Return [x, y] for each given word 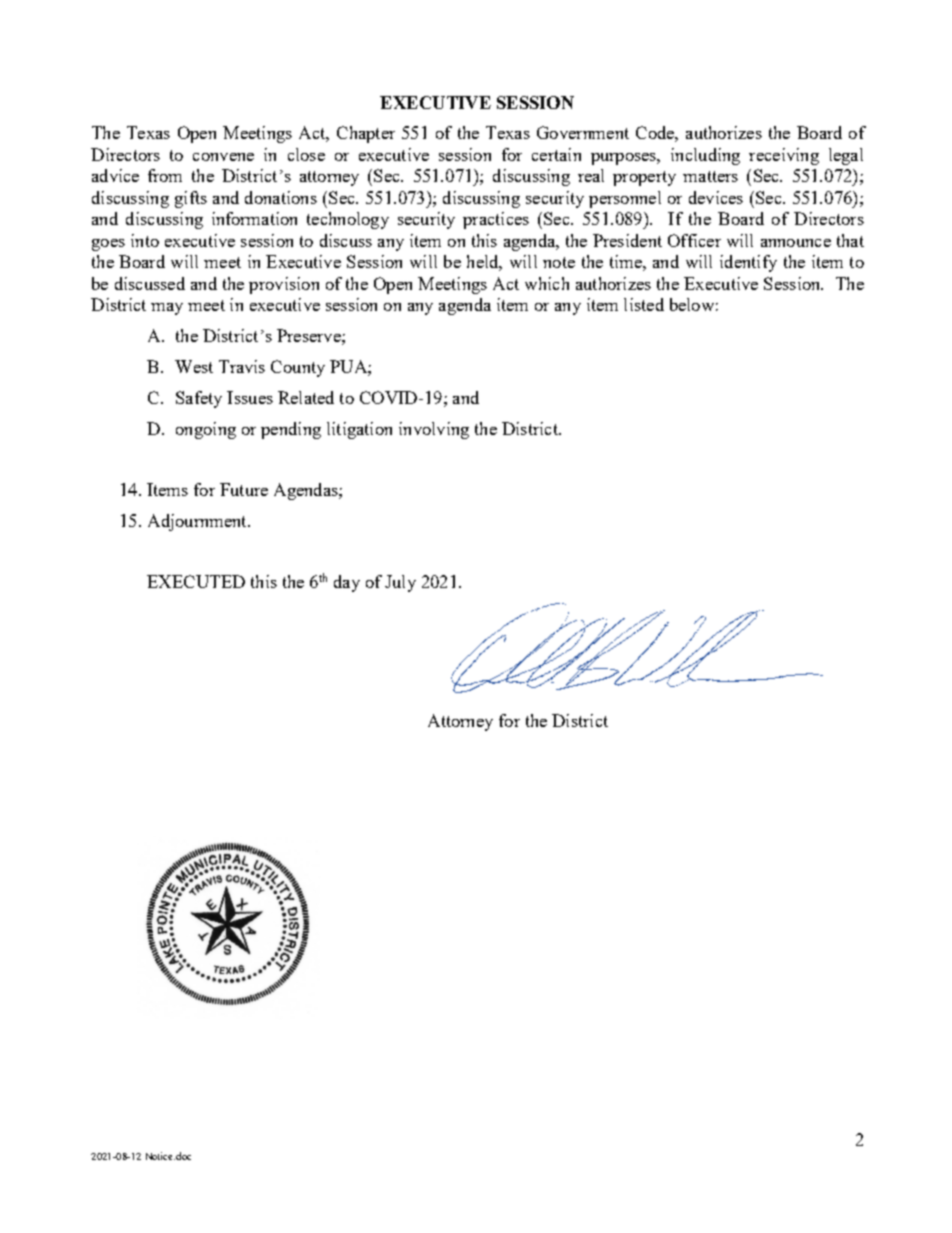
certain [556, 154]
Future [244, 489]
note [559, 262]
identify [748, 263]
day [347, 583]
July [400, 583]
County [298, 368]
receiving [784, 156]
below [692, 304]
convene [223, 157]
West [194, 366]
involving [434, 430]
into [145, 240]
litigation [359, 430]
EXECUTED [196, 581]
